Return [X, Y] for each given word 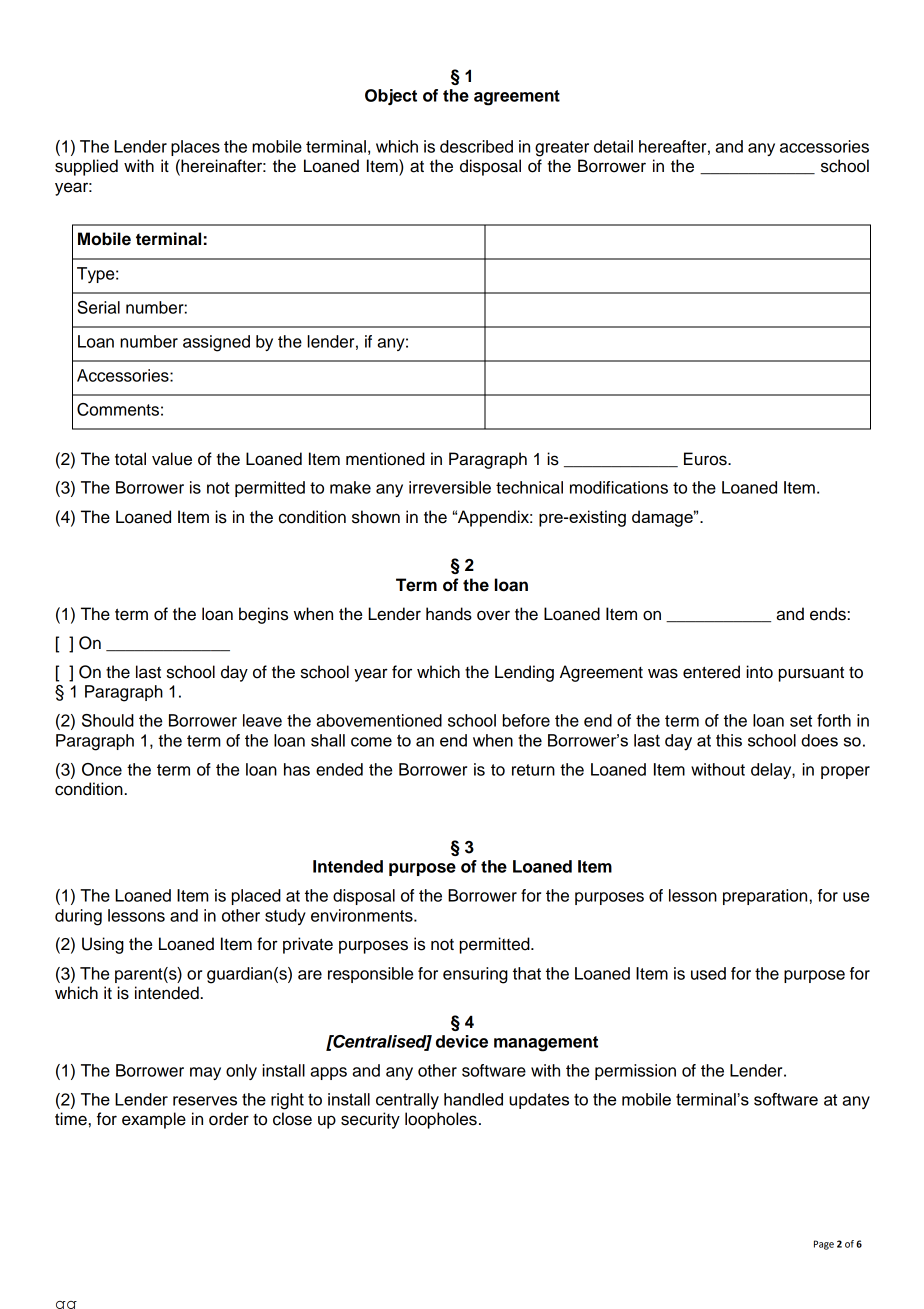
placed [256, 897]
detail [613, 146]
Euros [706, 459]
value [172, 459]
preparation [765, 897]
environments [363, 915]
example [154, 1120]
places [195, 148]
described [476, 146]
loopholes [441, 1120]
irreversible [450, 487]
